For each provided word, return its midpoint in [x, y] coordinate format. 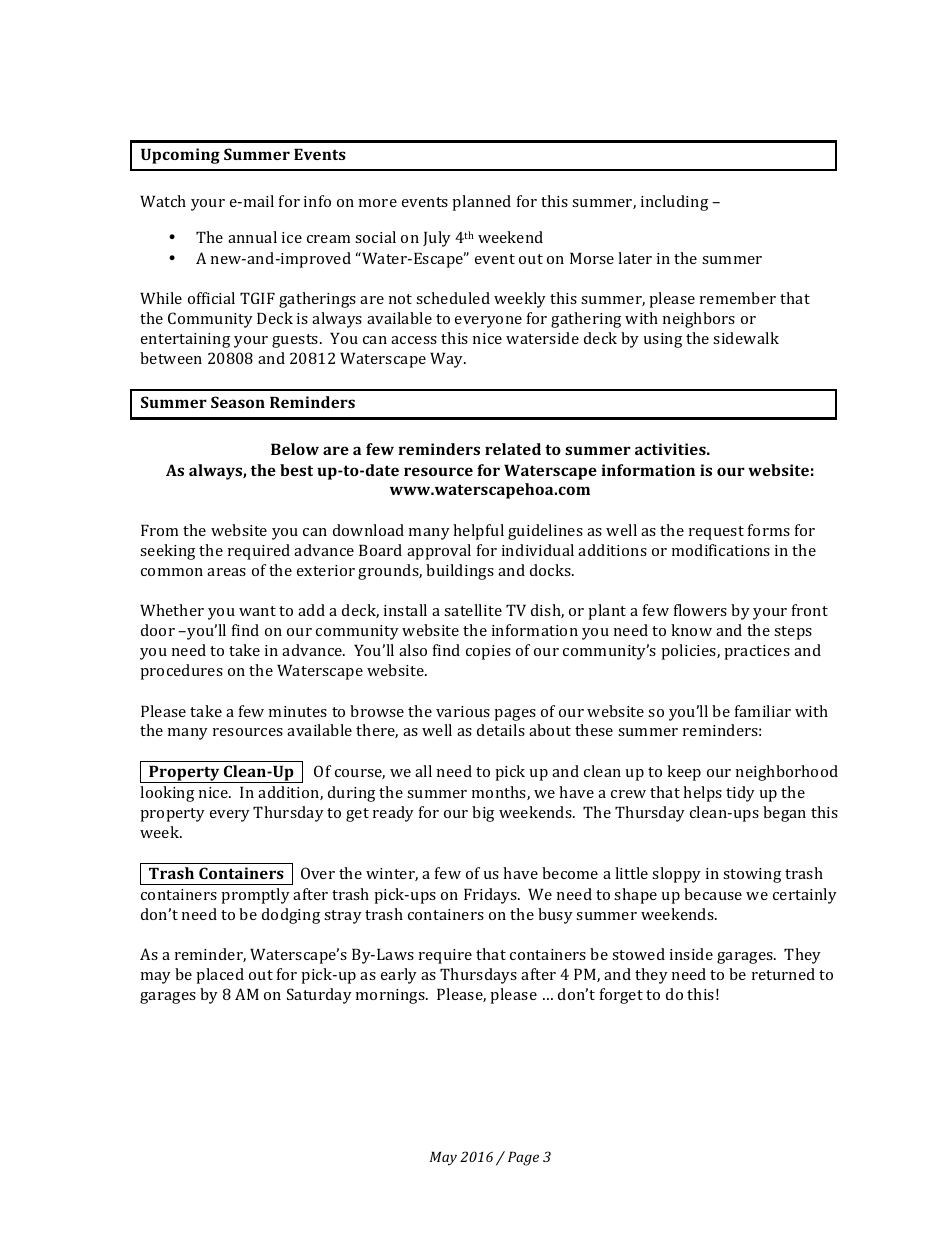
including [674, 203]
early [399, 976]
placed [220, 976]
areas [226, 572]
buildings [460, 572]
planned [481, 203]
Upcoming [180, 156]
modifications [721, 550]
